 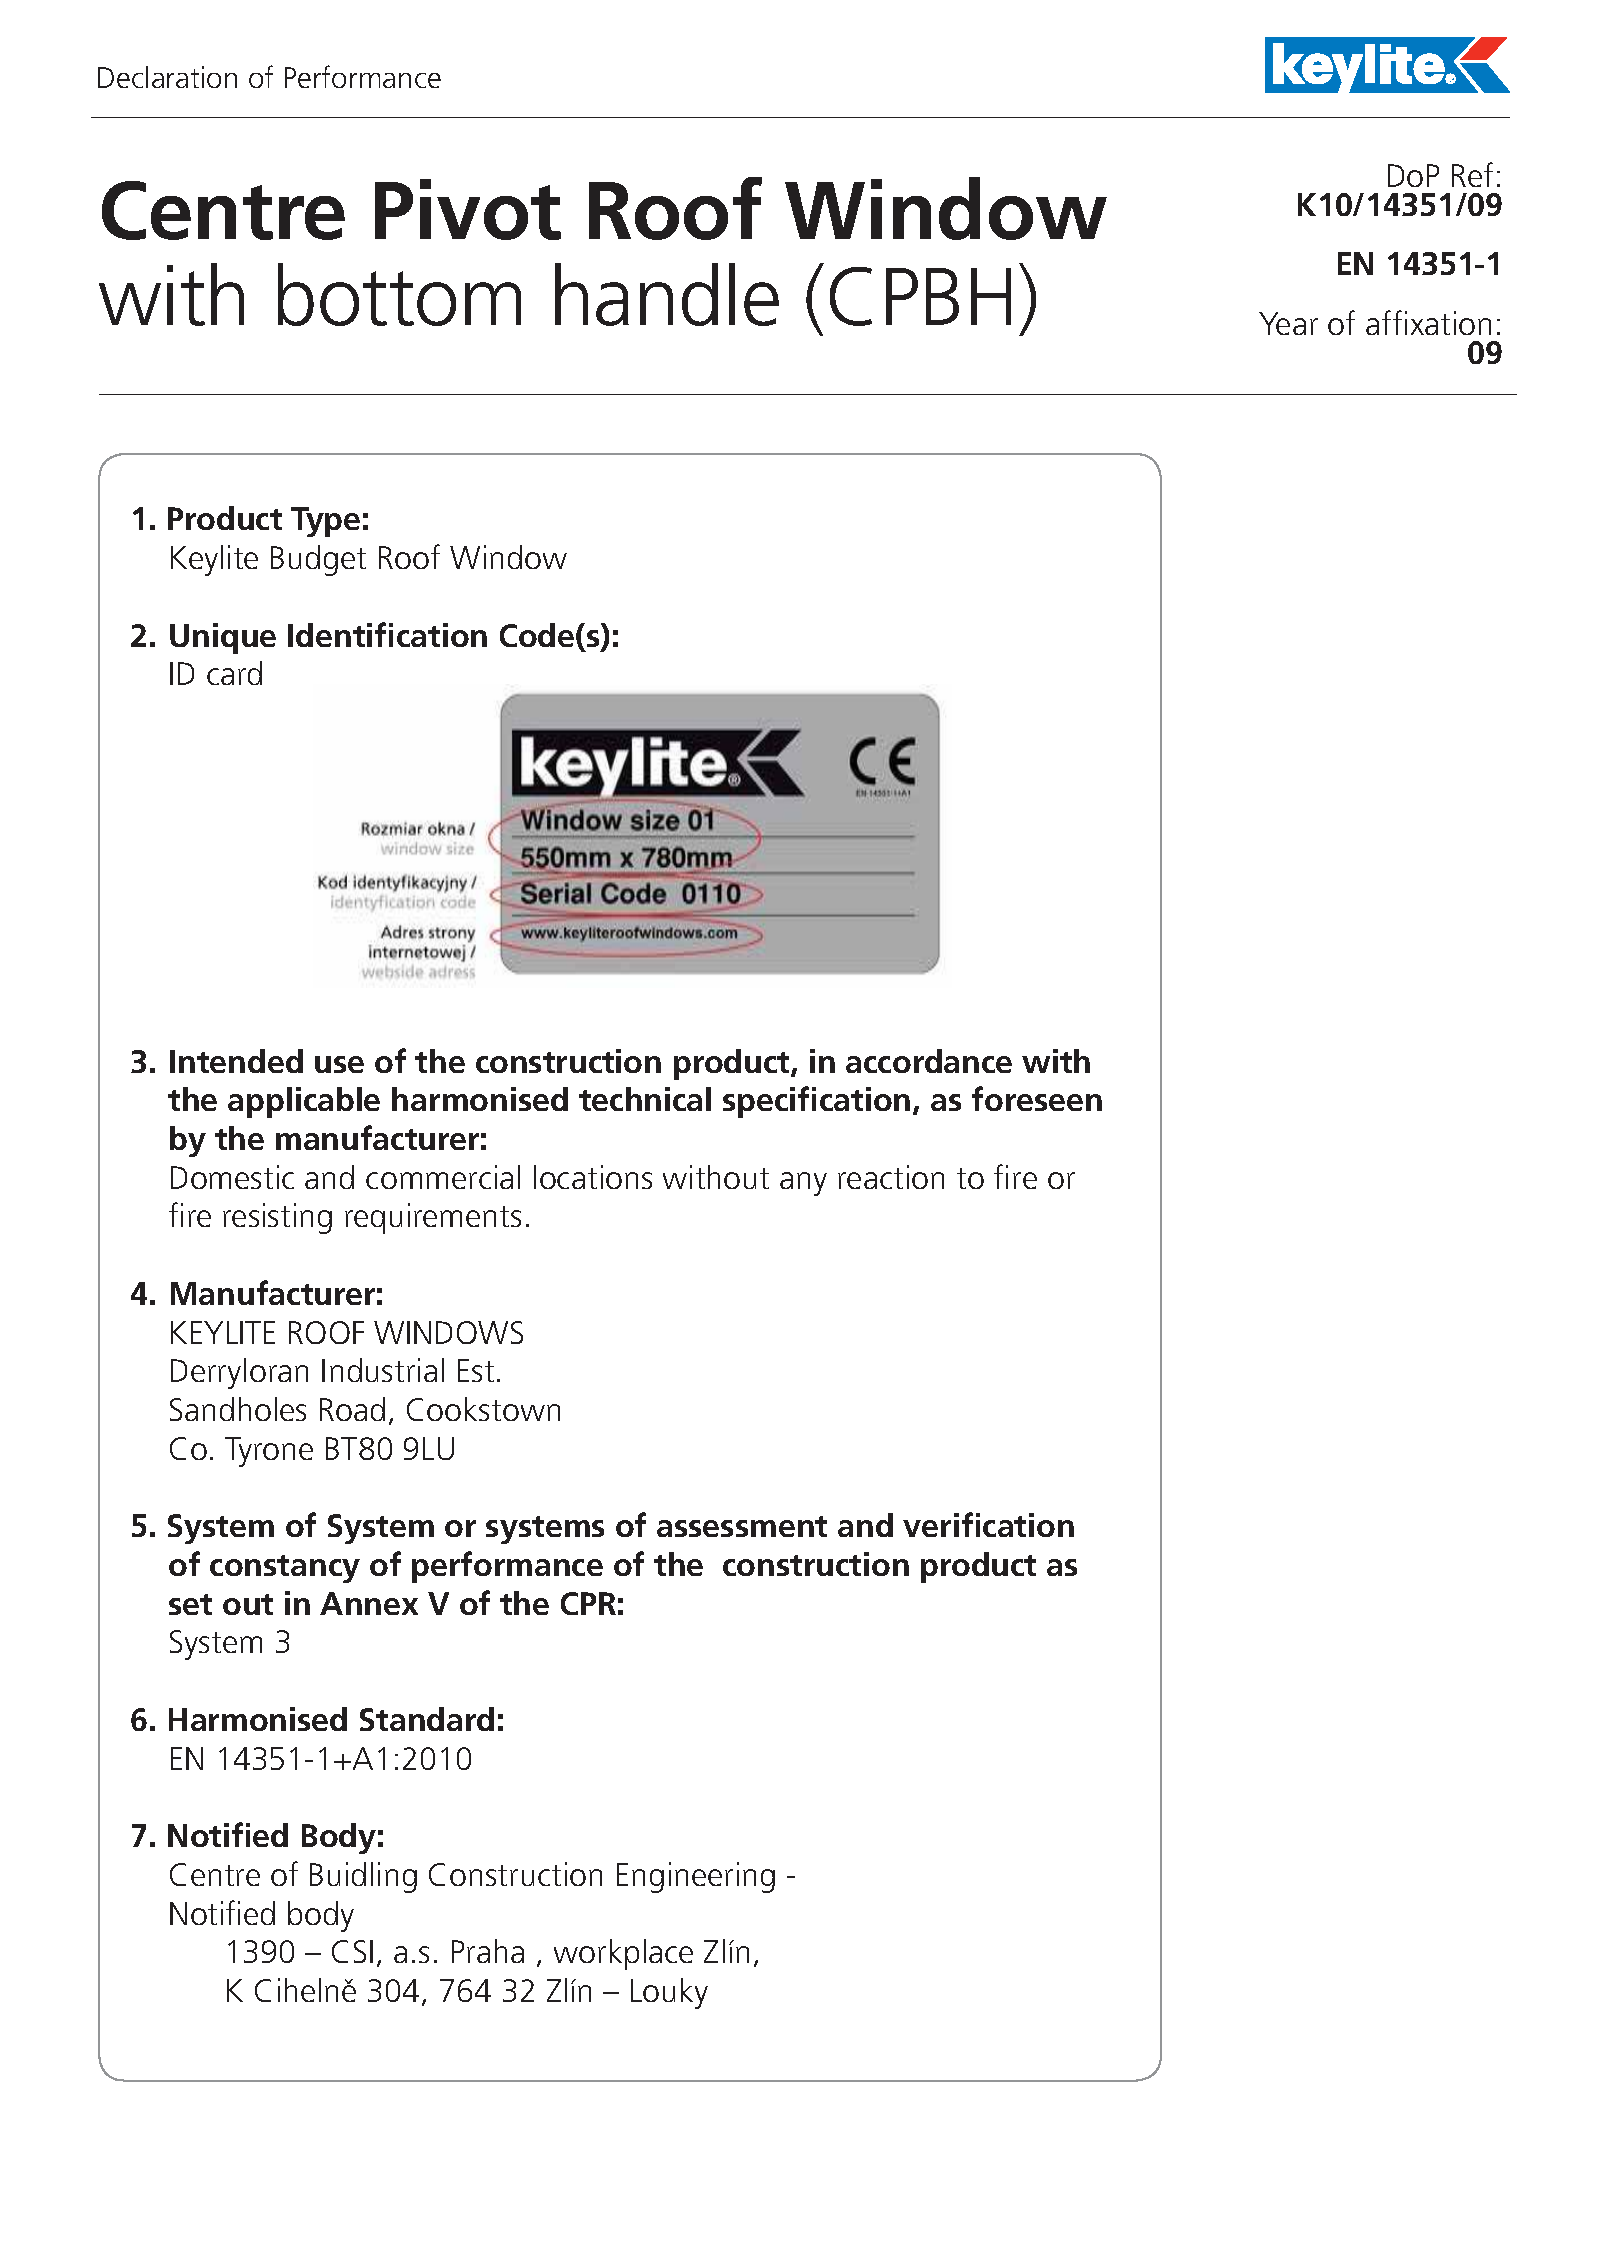 I want to click on verification, so click(x=988, y=1524).
